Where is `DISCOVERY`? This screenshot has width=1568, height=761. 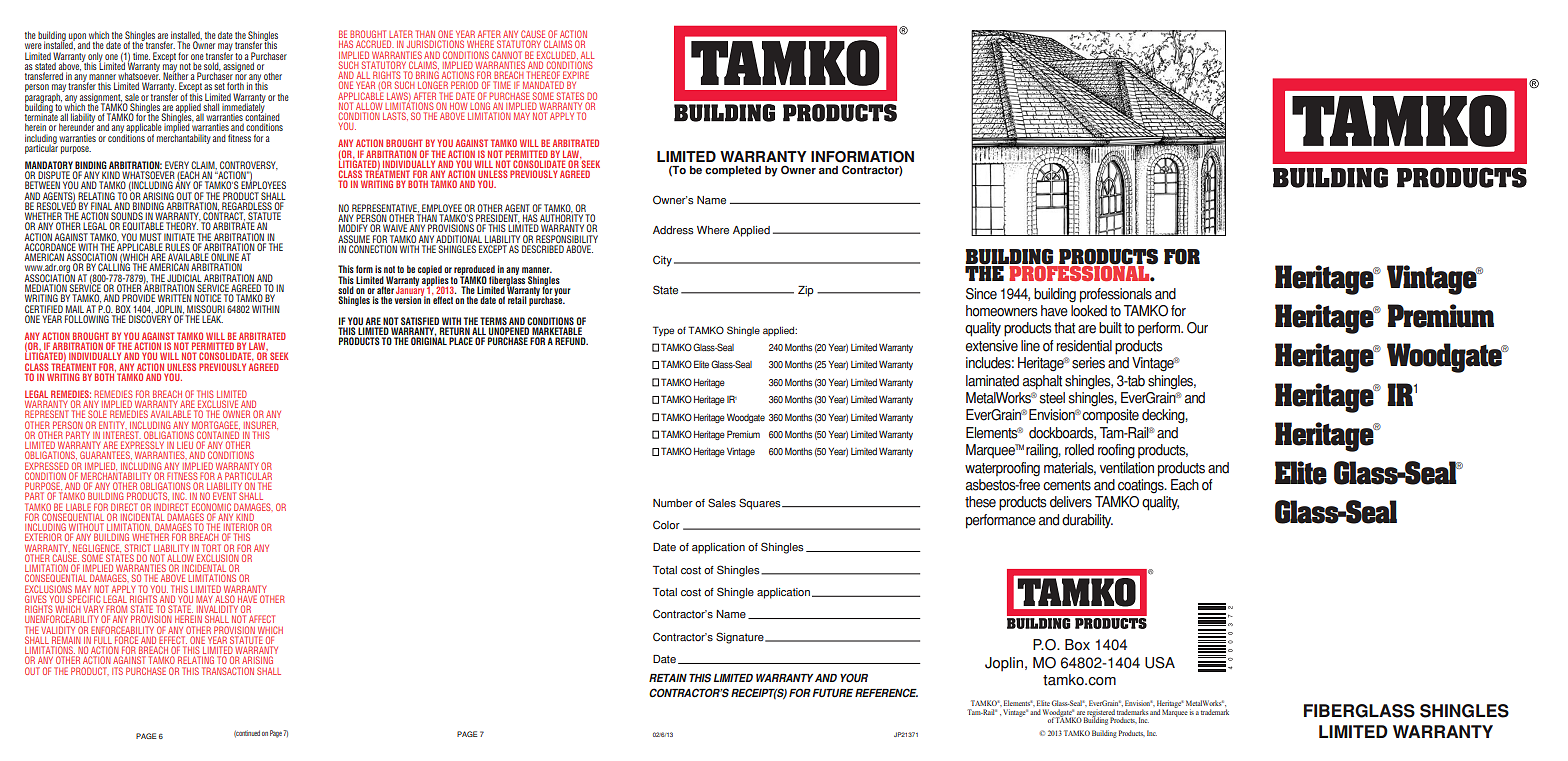 DISCOVERY is located at coordinates (150, 318).
